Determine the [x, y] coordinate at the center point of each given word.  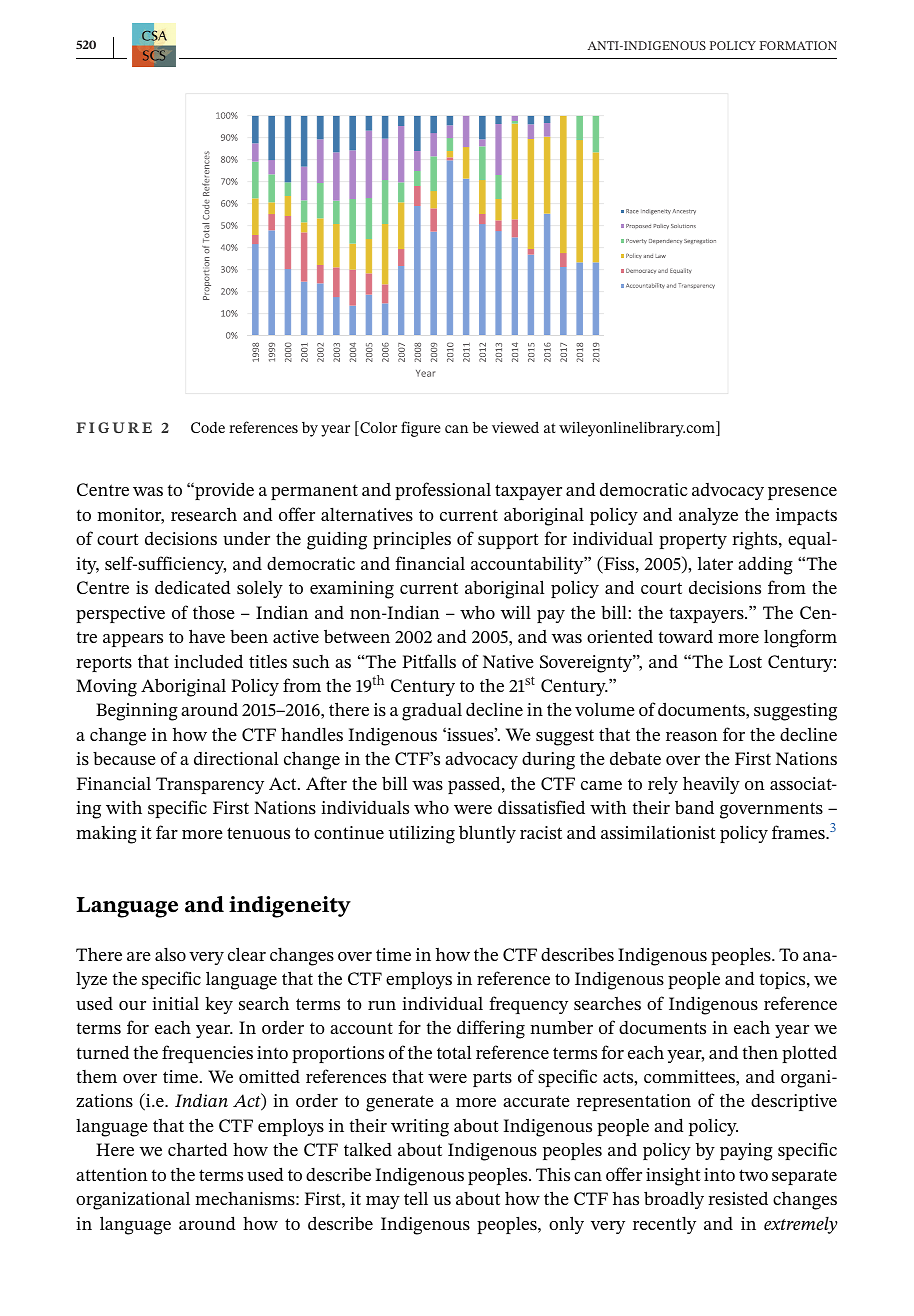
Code [208, 427]
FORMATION [798, 45]
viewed [515, 427]
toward [686, 636]
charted [198, 1149]
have [207, 636]
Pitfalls [429, 661]
